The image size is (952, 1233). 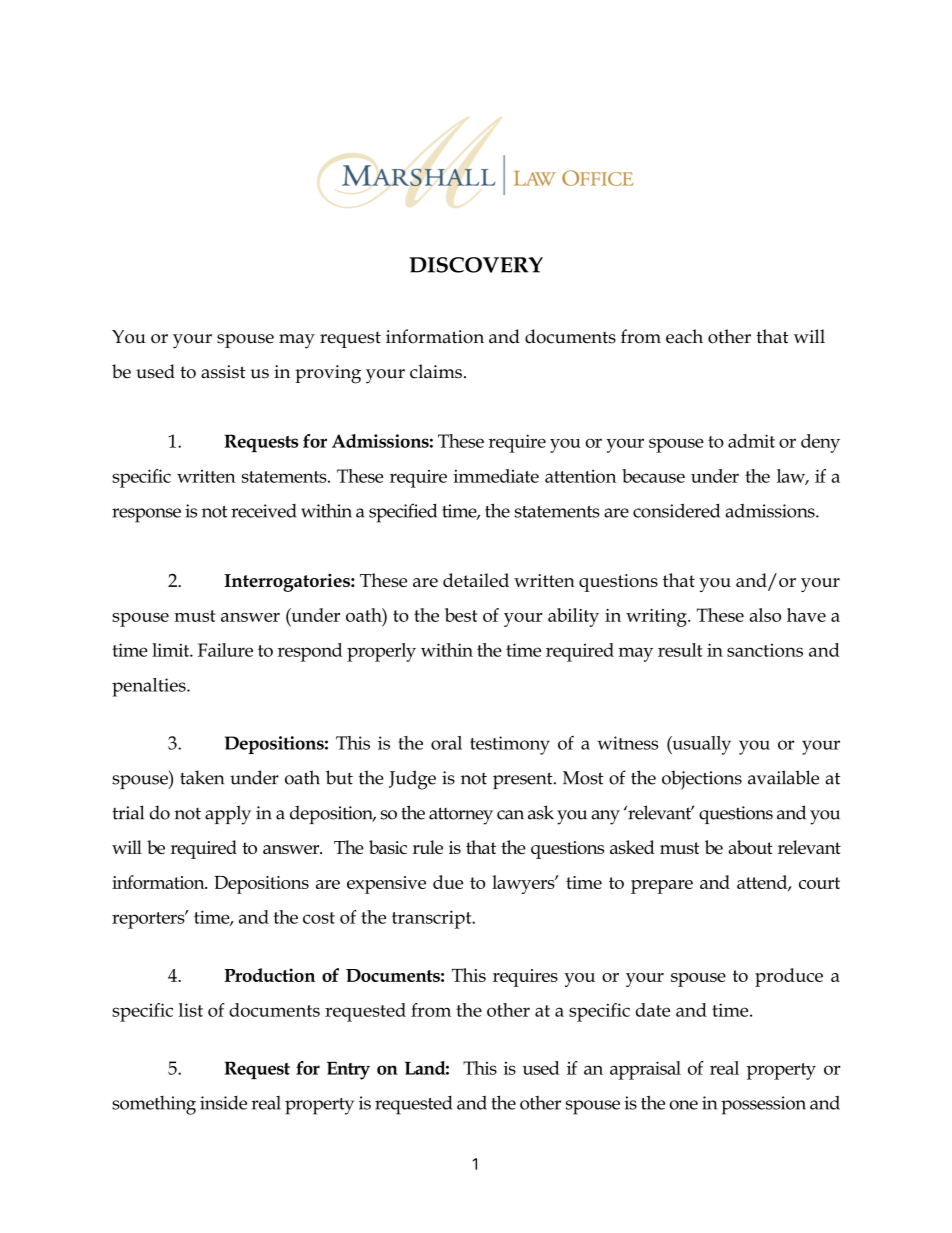 What do you see at coordinates (676, 510) in the image?
I see `considered` at bounding box center [676, 510].
